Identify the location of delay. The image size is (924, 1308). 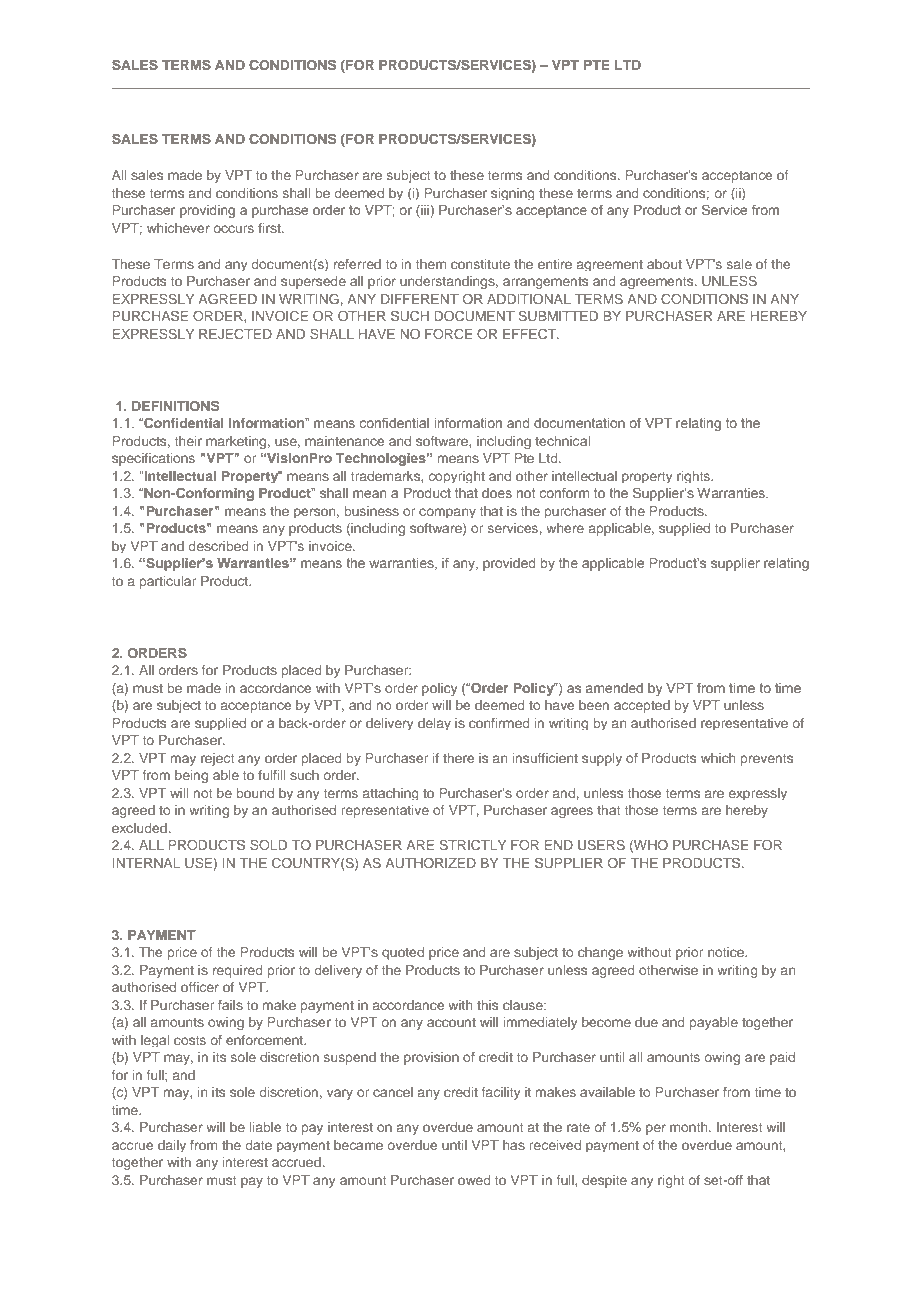
(434, 724).
